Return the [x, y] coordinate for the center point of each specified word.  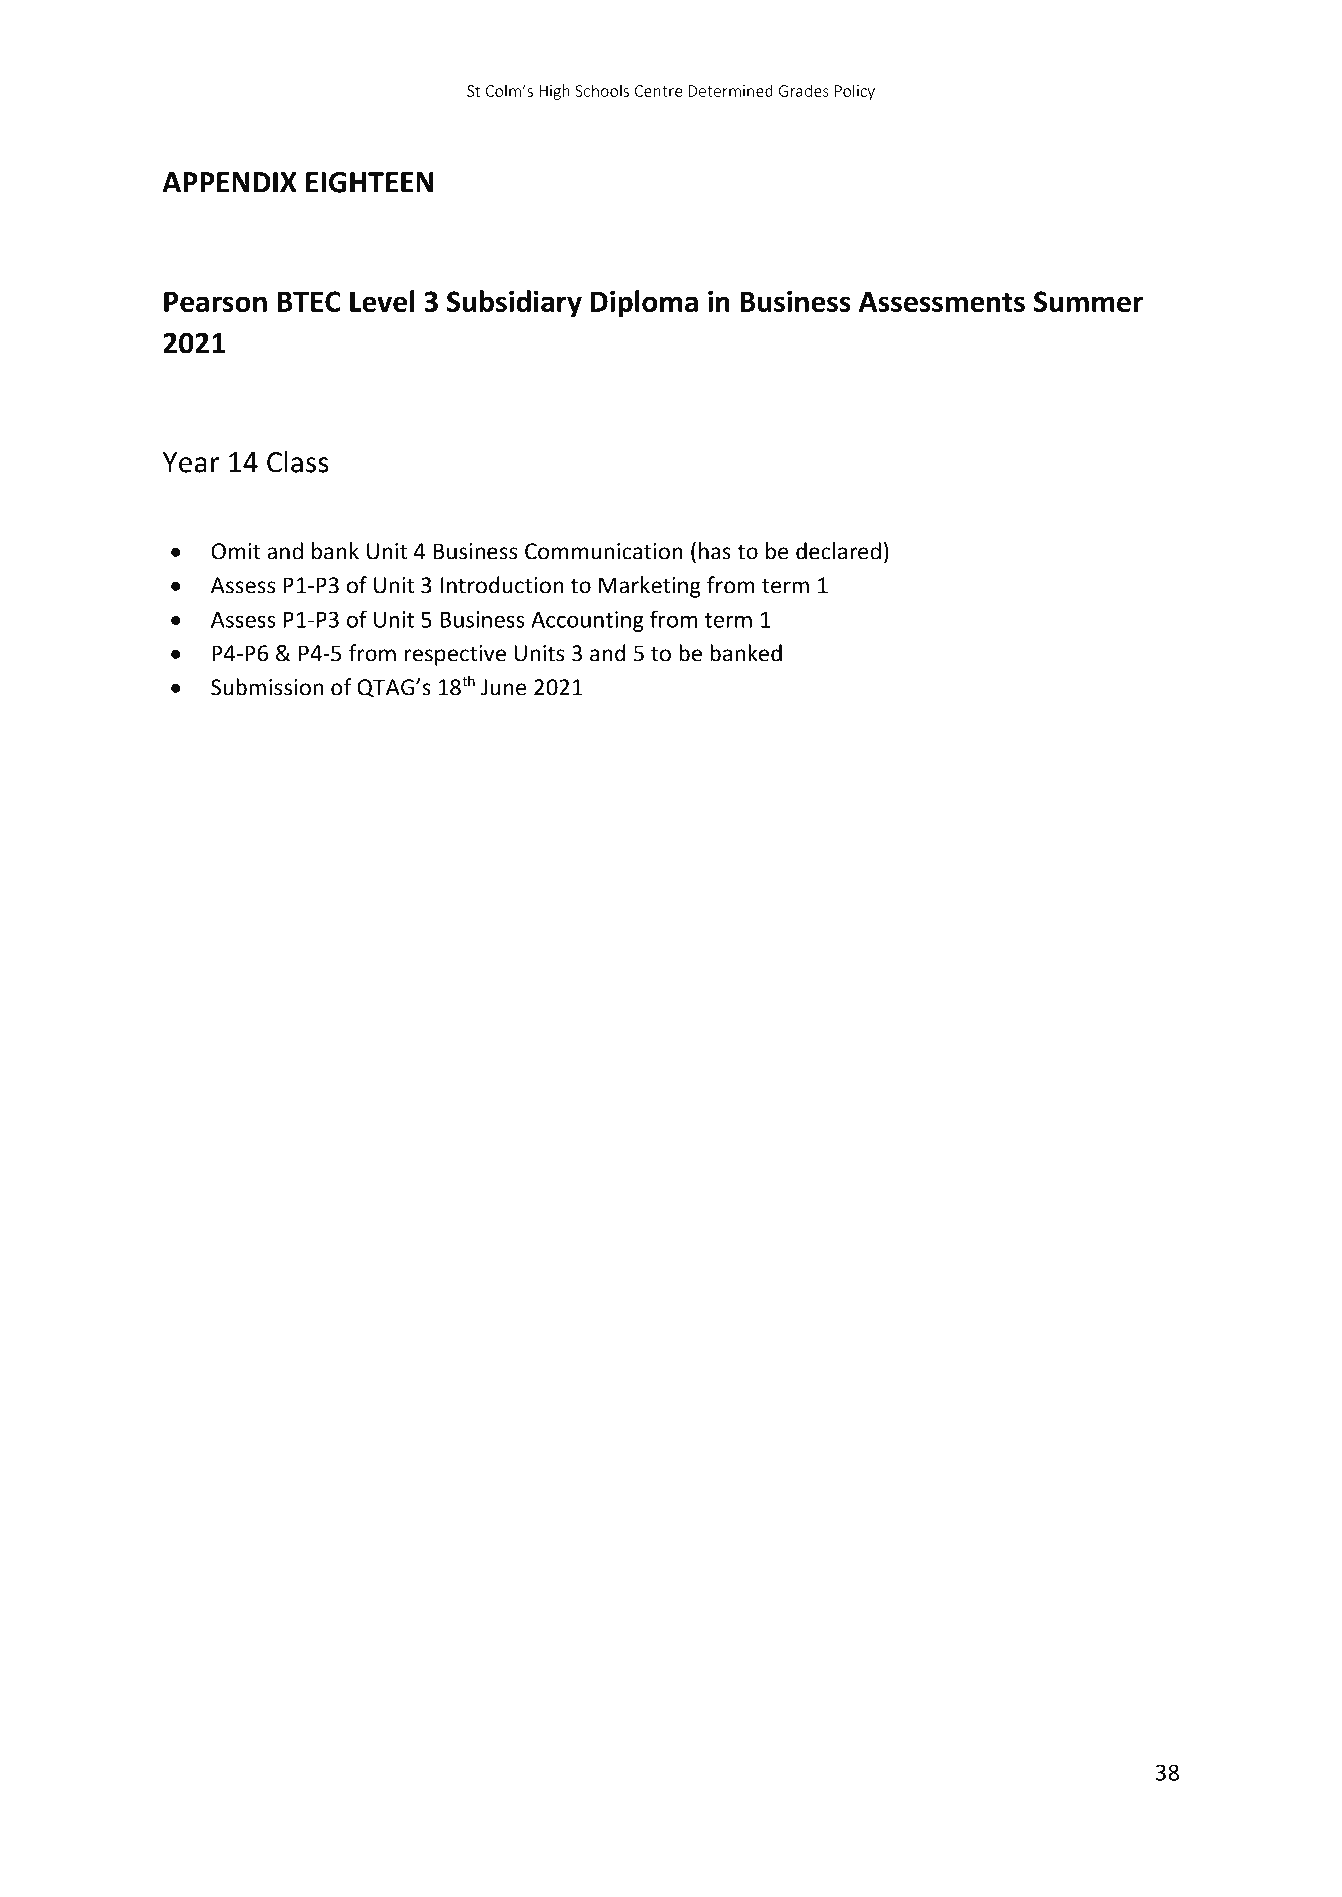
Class [298, 461]
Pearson [215, 301]
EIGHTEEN [369, 182]
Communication [604, 551]
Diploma [644, 304]
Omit [236, 551]
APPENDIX [229, 182]
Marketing [650, 587]
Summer [1088, 301]
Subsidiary [514, 304]
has [715, 551]
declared [838, 551]
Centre [659, 91]
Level [382, 301]
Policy [855, 92]
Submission [267, 687]
